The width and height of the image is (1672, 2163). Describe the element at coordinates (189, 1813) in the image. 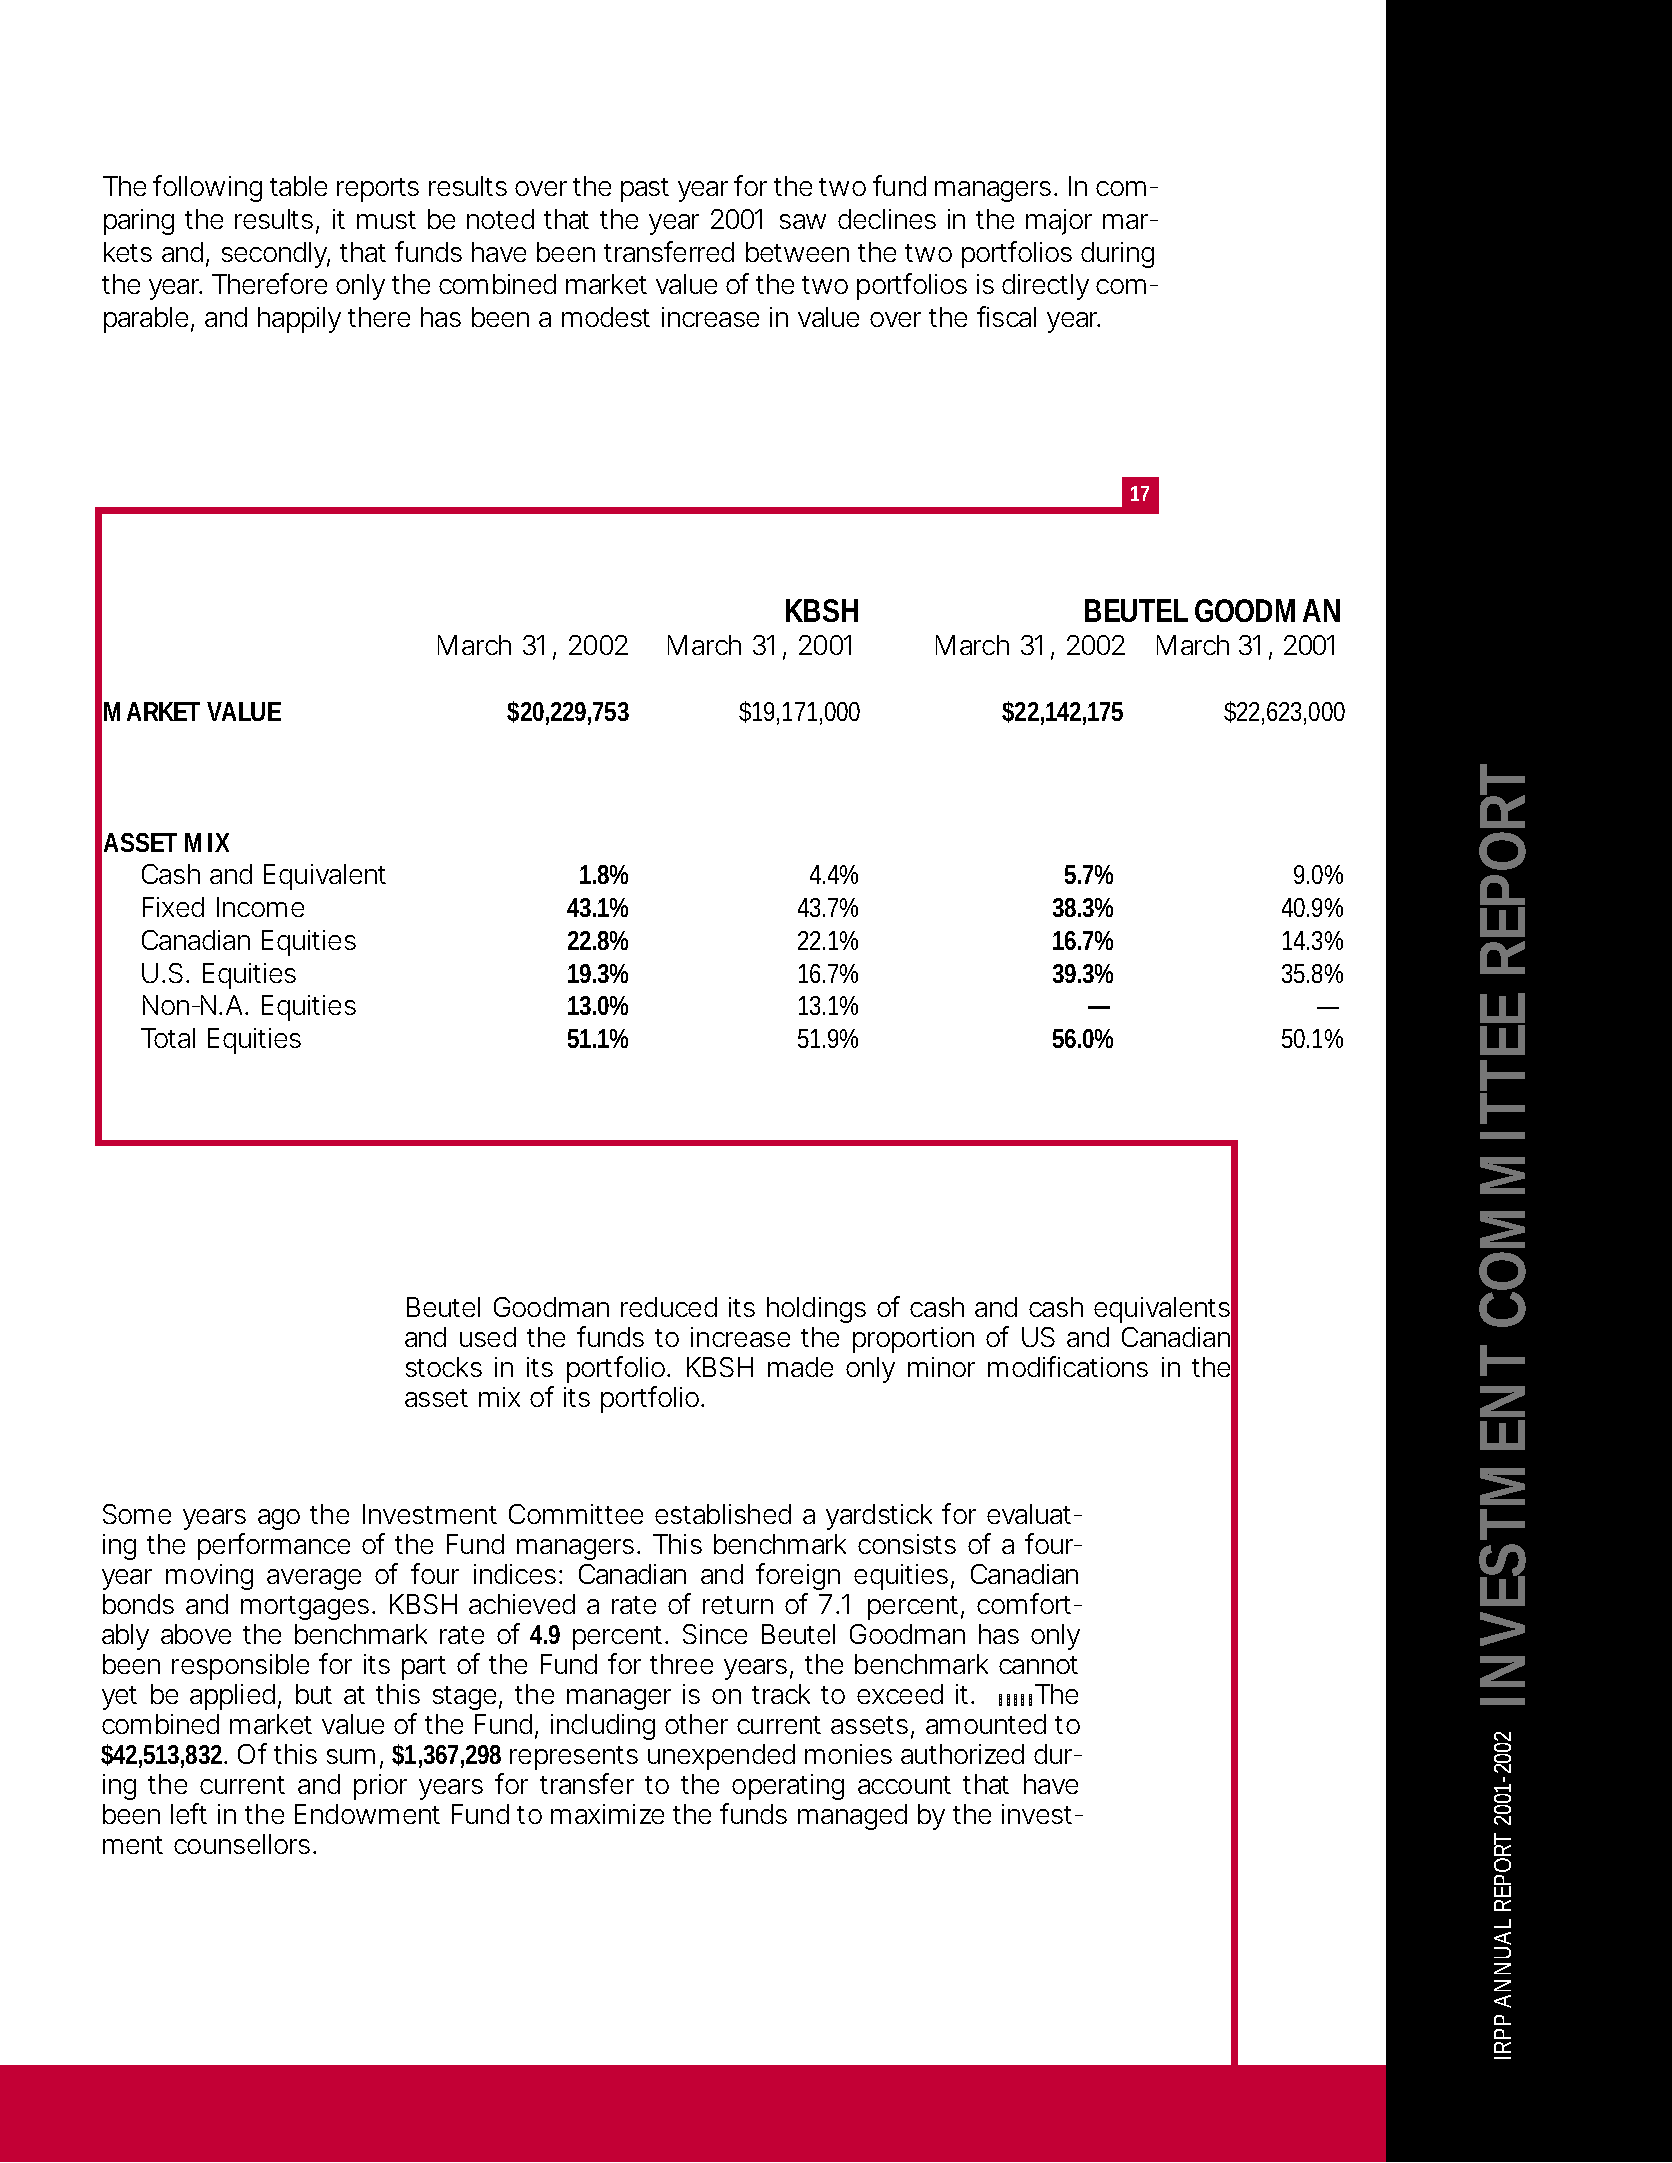

I see `left` at that location.
